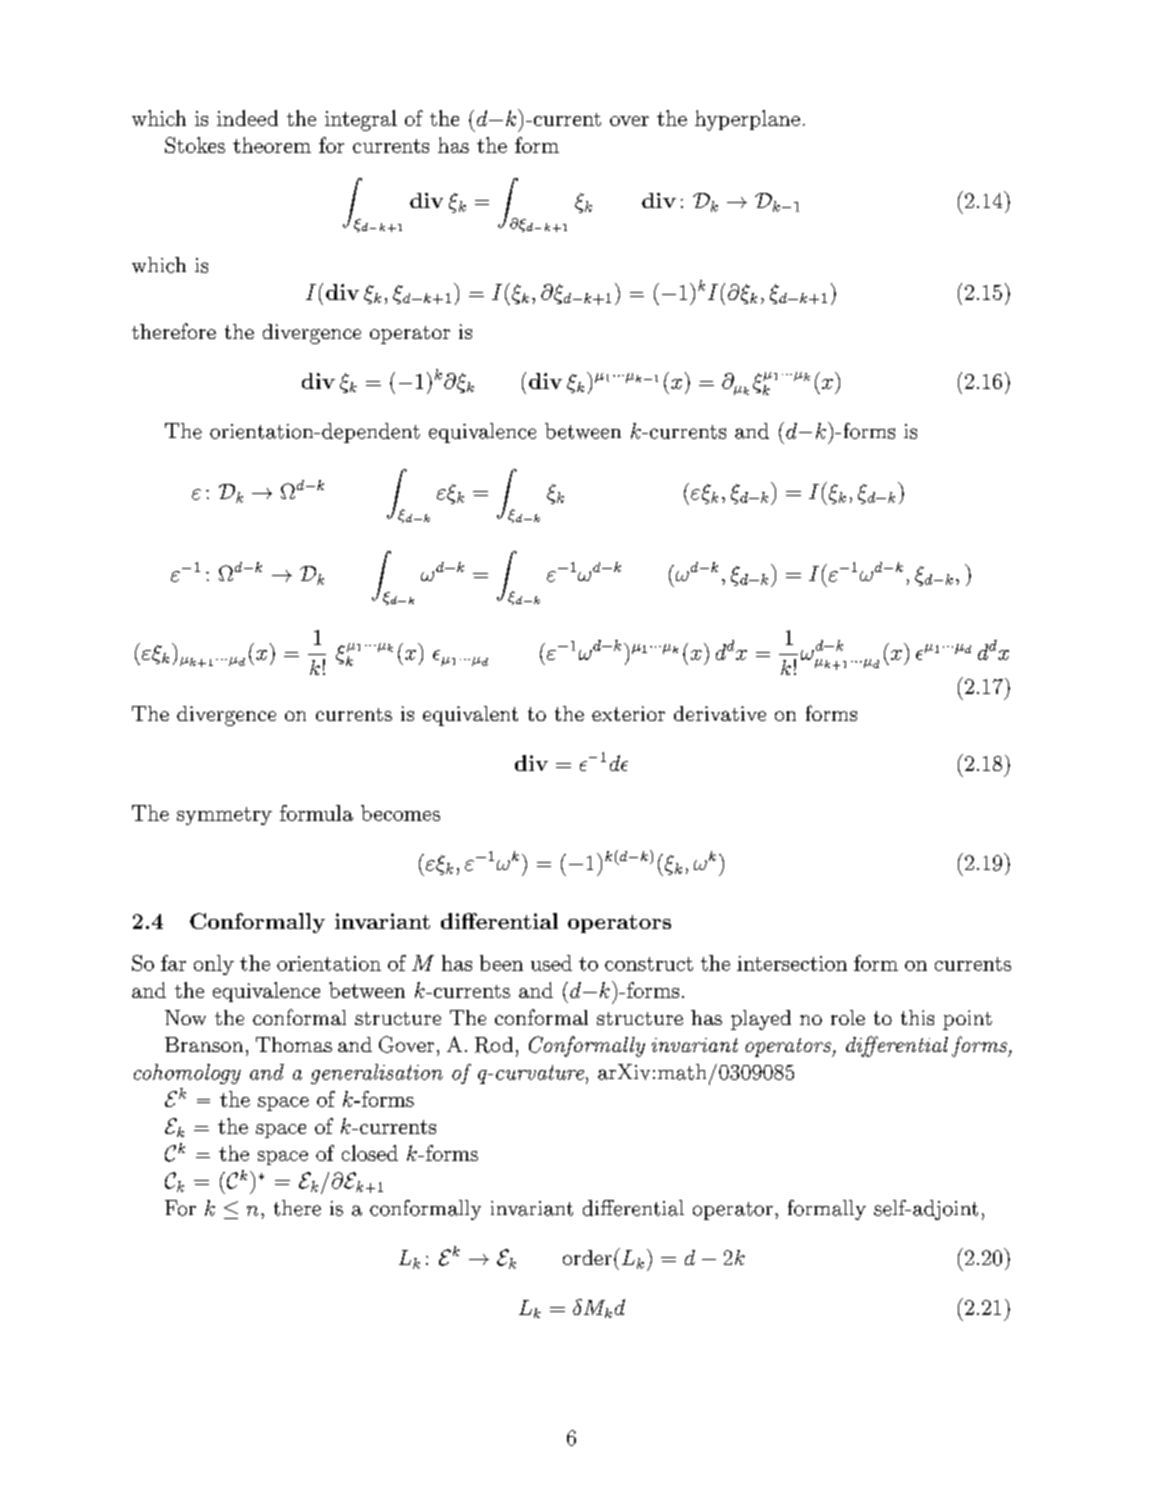 The width and height of the page is (1152, 1491). Describe the element at coordinates (792, 963) in the page. I see `intersection` at that location.
